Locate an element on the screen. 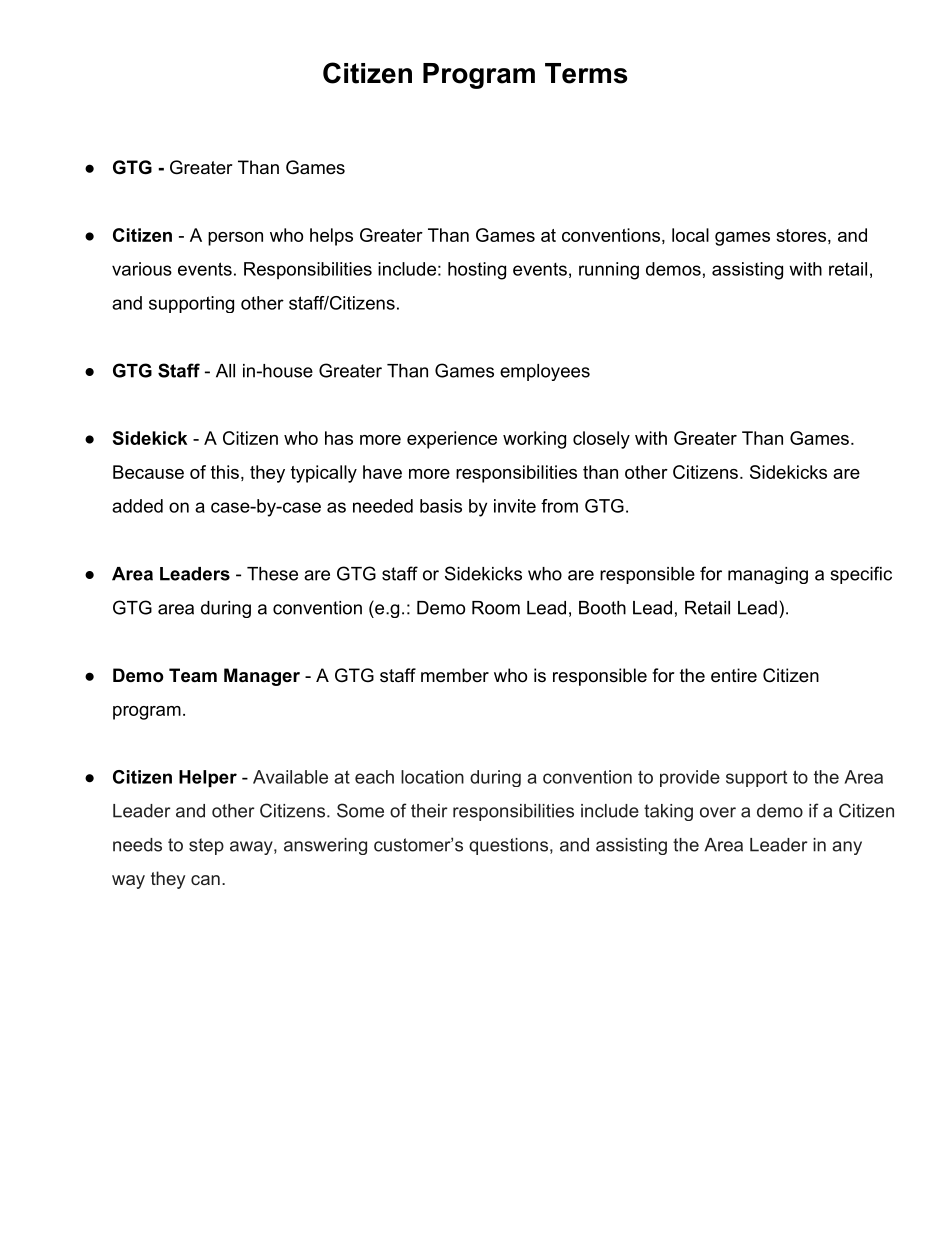 The width and height of the screenshot is (952, 1233). invite is located at coordinates (515, 506).
